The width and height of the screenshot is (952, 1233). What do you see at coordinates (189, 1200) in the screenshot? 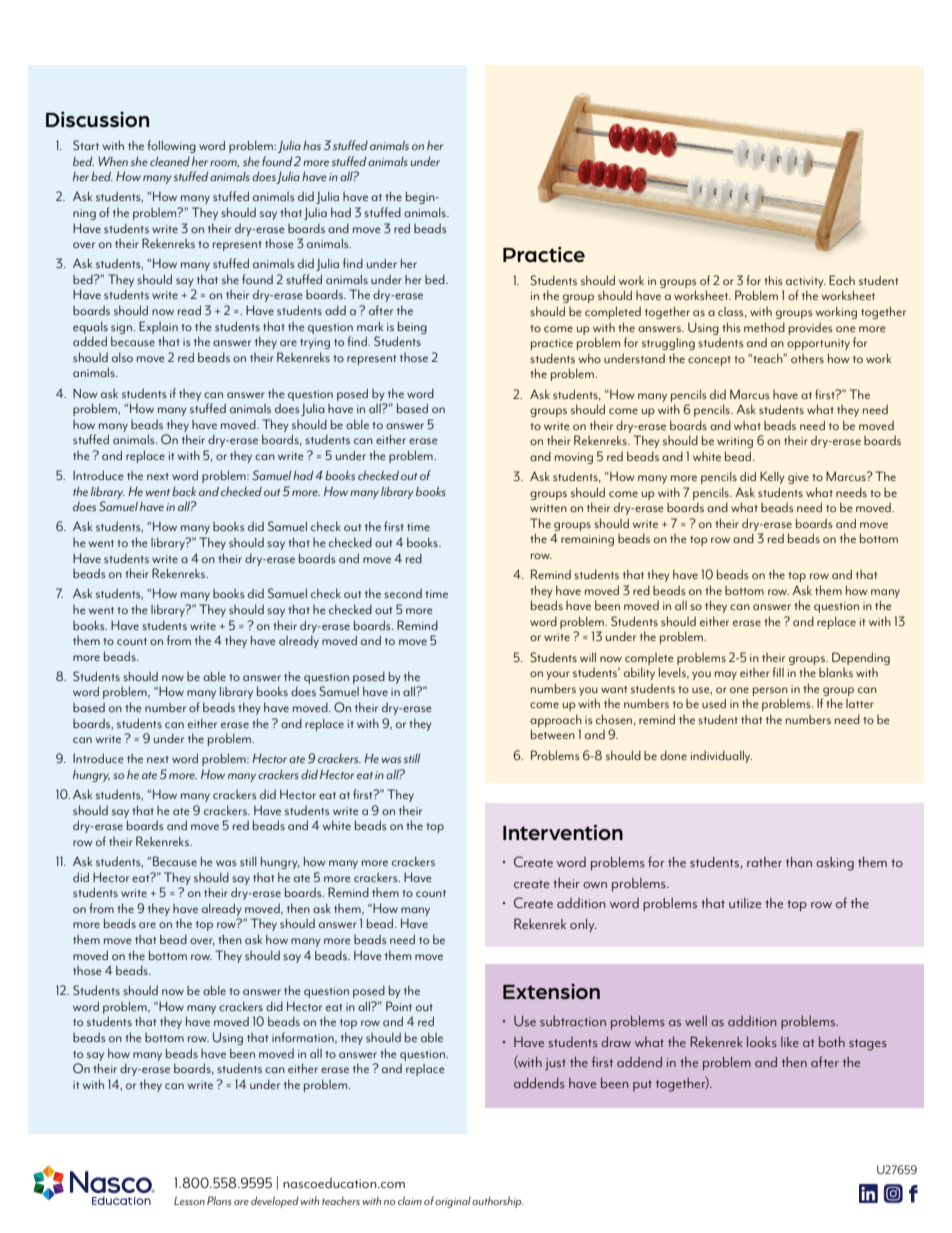
I see `Lesson` at bounding box center [189, 1200].
